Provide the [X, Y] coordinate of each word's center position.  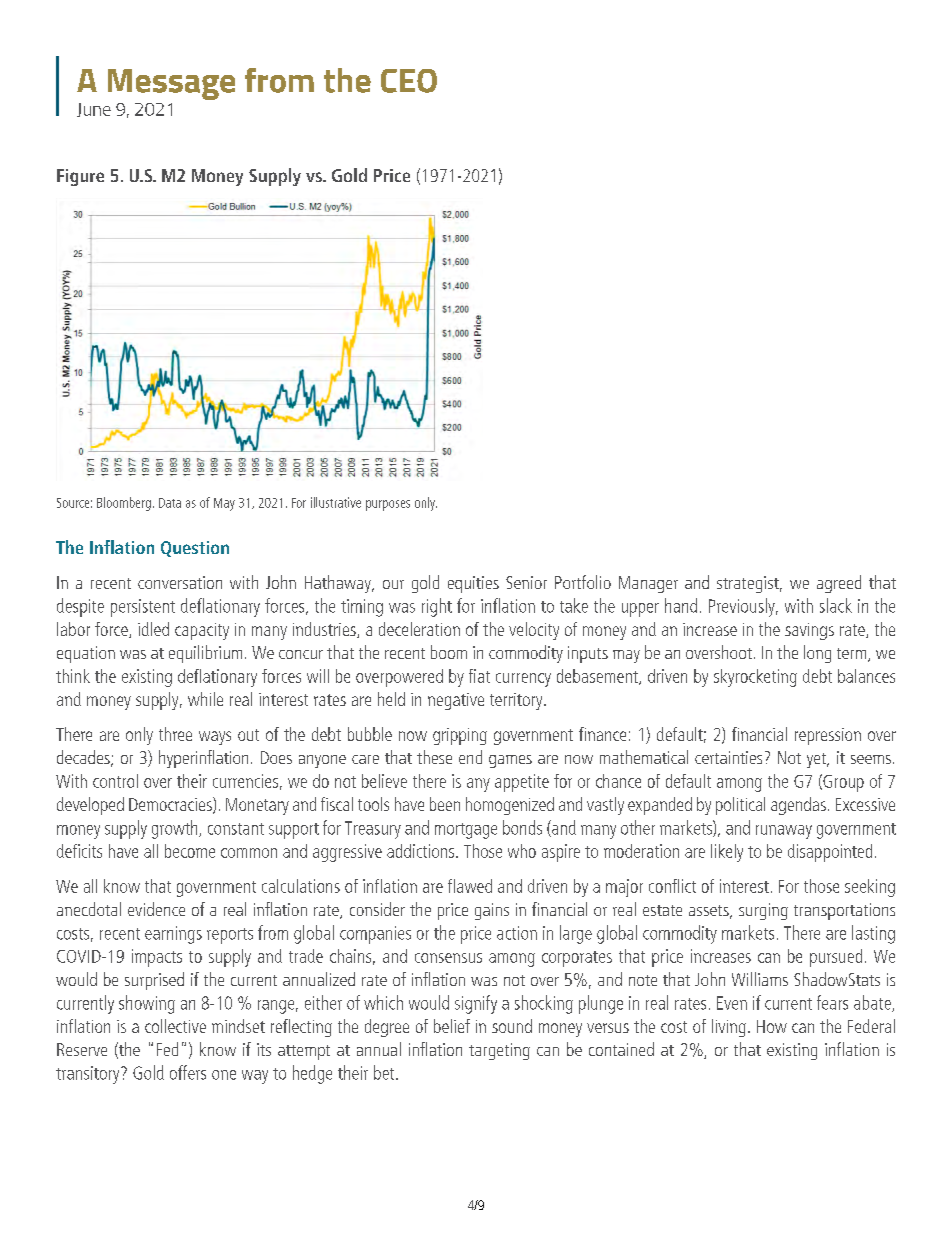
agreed [839, 584]
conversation [180, 582]
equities [473, 584]
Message [171, 84]
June [94, 110]
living [729, 1028]
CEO [409, 81]
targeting [499, 1051]
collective [175, 1026]
